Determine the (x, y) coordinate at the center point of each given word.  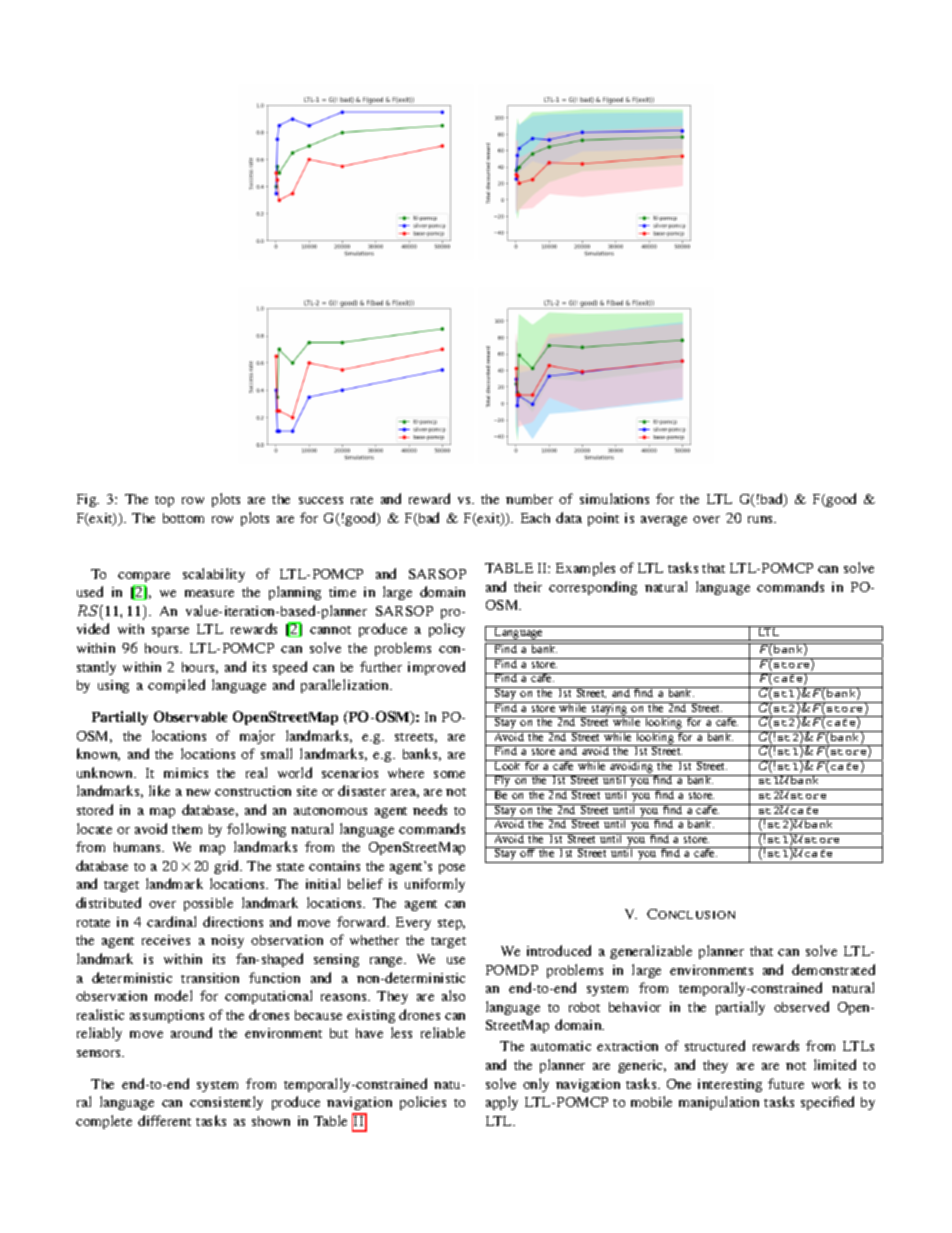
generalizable (651, 952)
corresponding (593, 588)
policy (447, 630)
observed (801, 1006)
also (453, 995)
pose (452, 869)
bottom (183, 518)
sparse (170, 632)
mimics (186, 773)
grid (228, 867)
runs (762, 519)
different (164, 1120)
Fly (502, 782)
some (449, 774)
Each (535, 518)
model (173, 995)
